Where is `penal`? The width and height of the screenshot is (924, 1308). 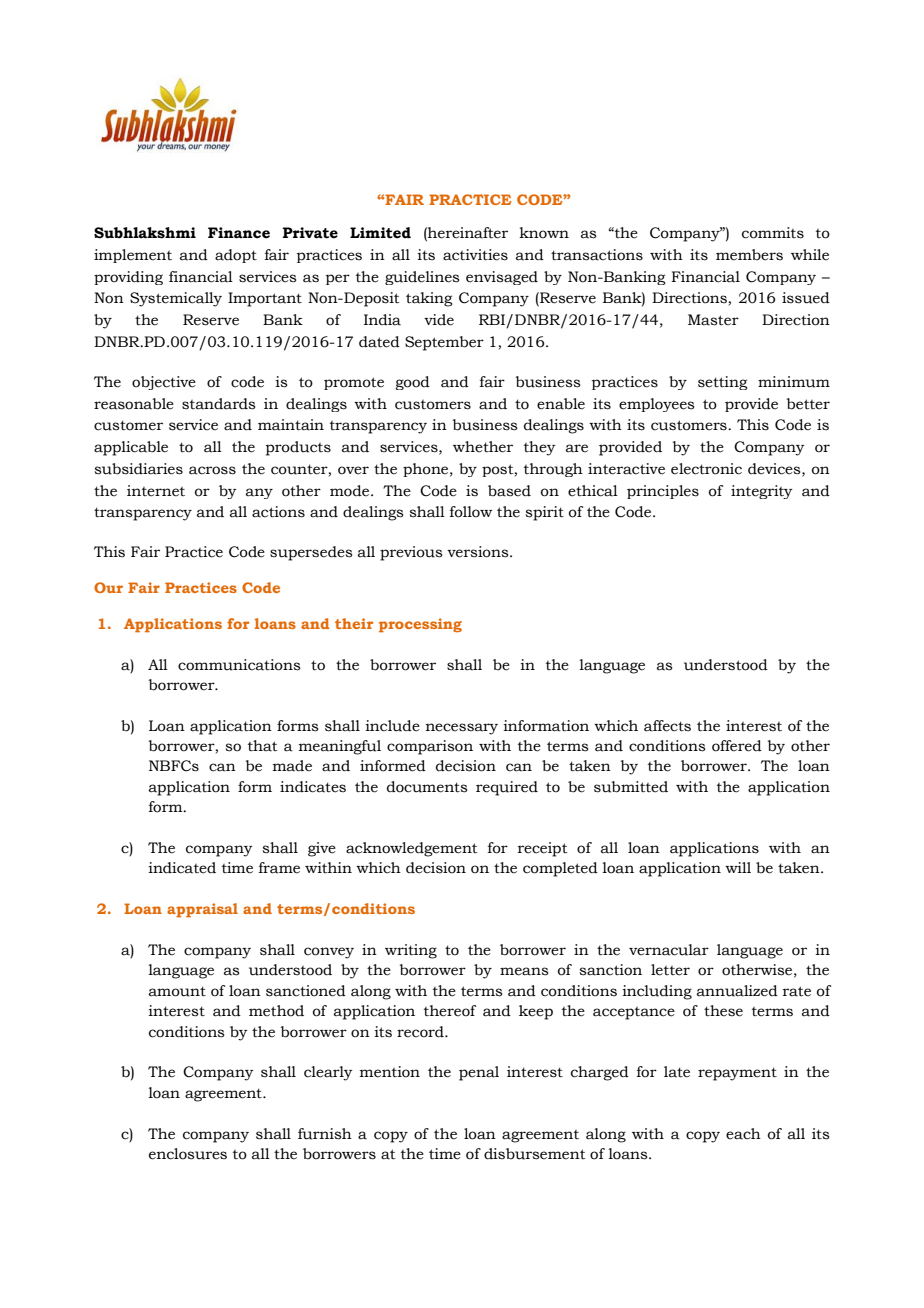
penal is located at coordinates (479, 1073).
